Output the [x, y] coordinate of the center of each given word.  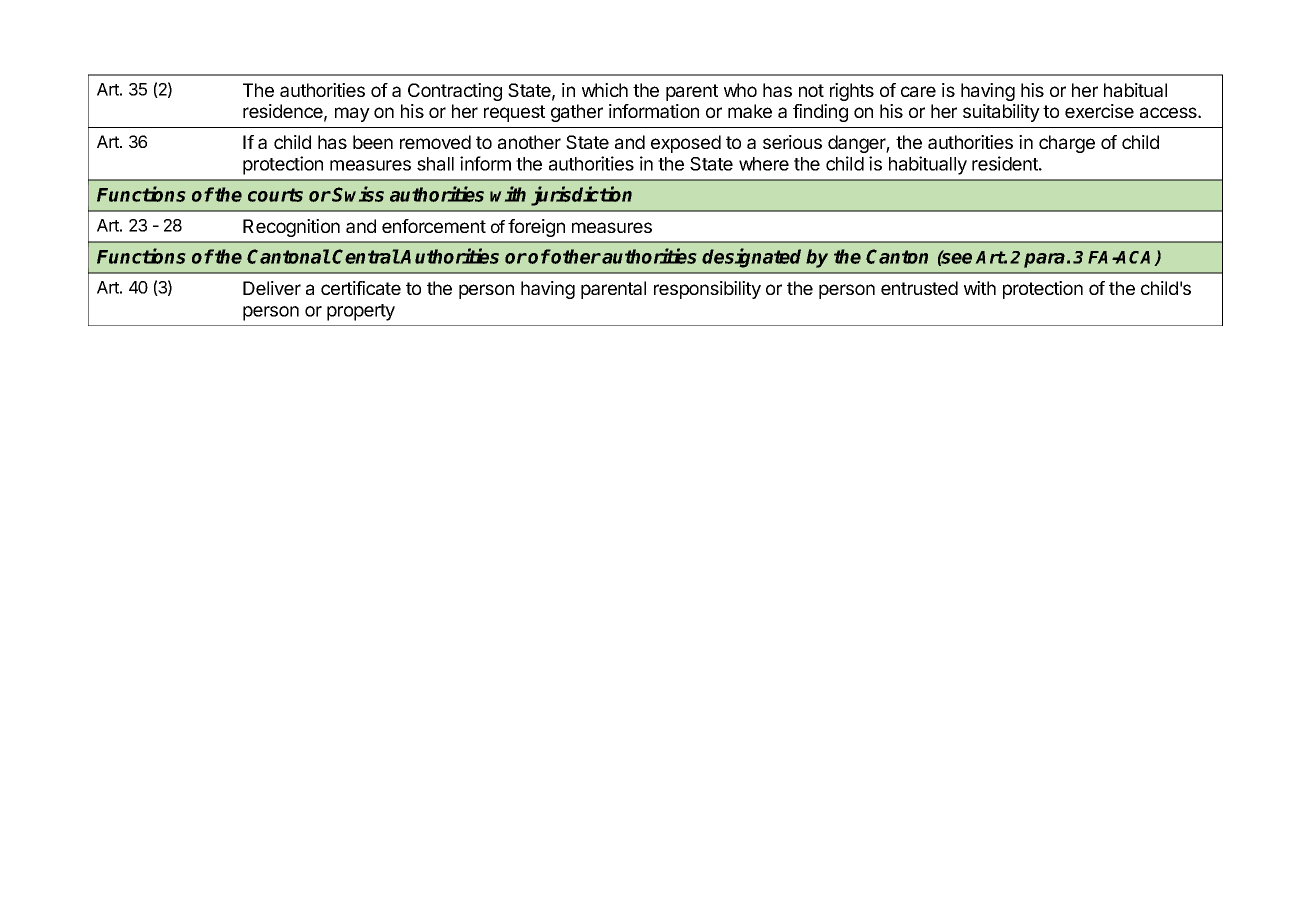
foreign [536, 228]
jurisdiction [581, 196]
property [361, 312]
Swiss [358, 194]
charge [1067, 144]
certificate [361, 288]
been [373, 142]
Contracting [455, 92]
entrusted [919, 288]
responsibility [707, 290]
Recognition [291, 228]
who [740, 90]
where [764, 164]
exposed [686, 144]
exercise [1099, 111]
